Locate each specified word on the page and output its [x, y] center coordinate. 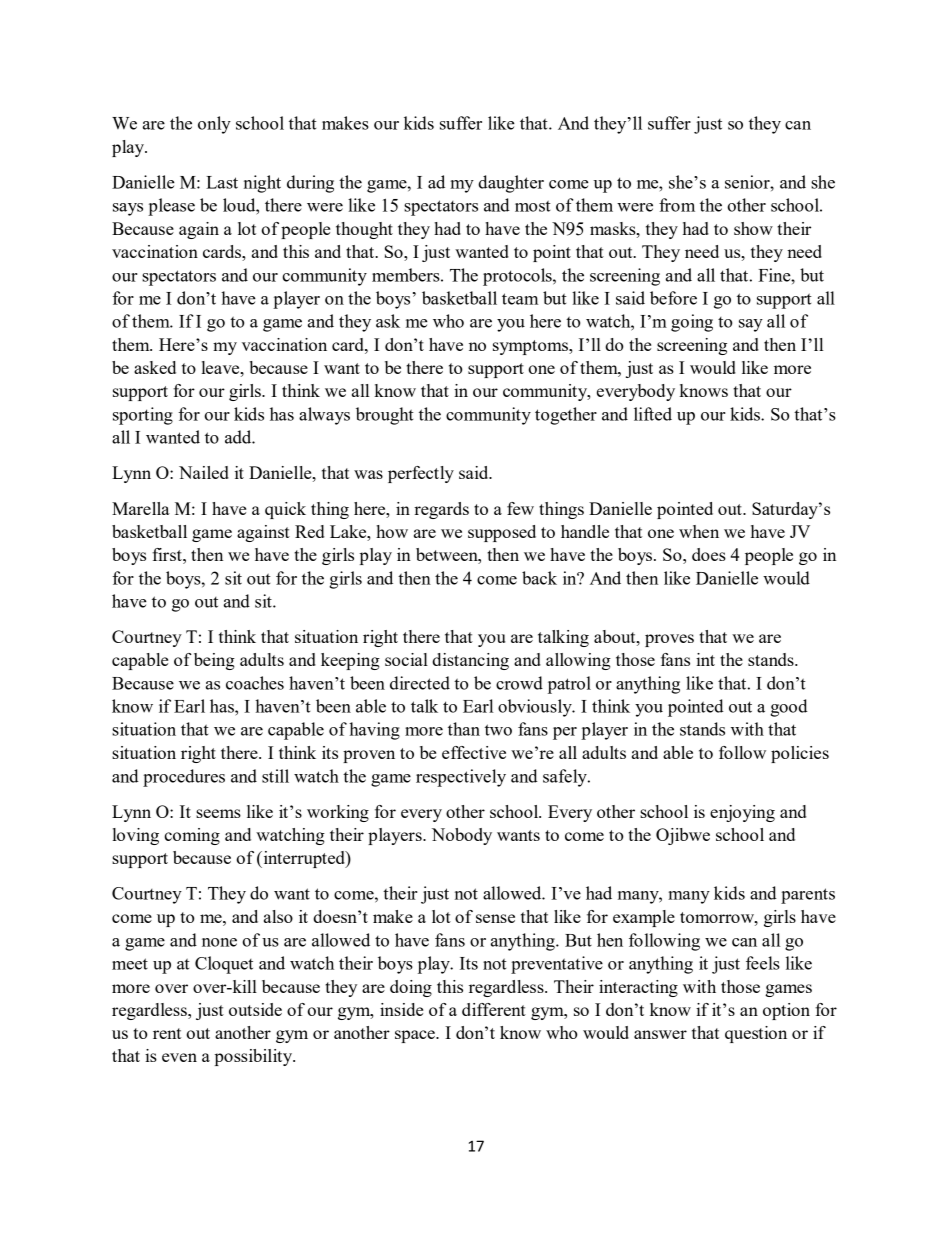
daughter [511, 184]
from [677, 205]
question [756, 1034]
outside [255, 1009]
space [416, 1036]
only [214, 125]
